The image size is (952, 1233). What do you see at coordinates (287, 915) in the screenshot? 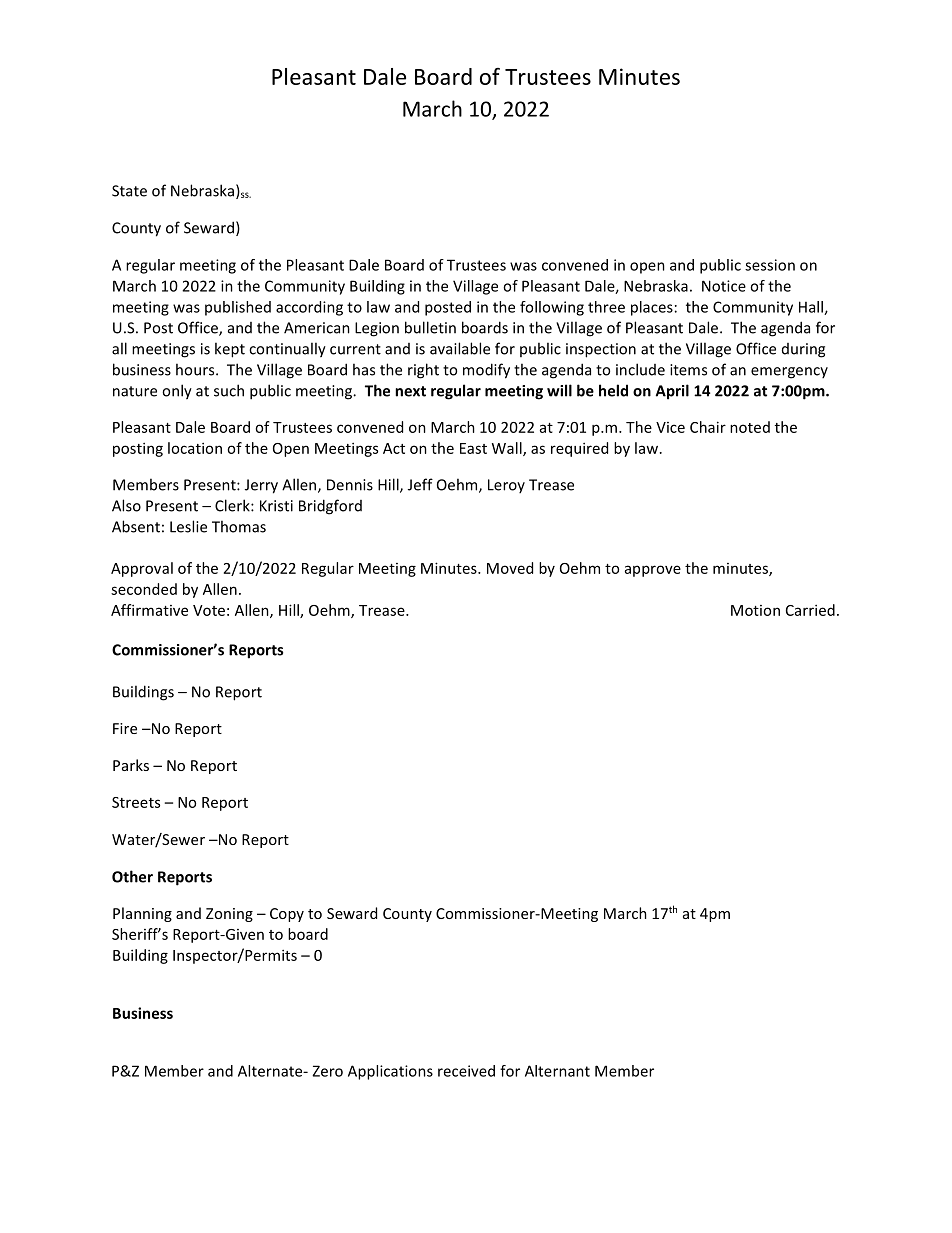
I see `Copy` at bounding box center [287, 915].
